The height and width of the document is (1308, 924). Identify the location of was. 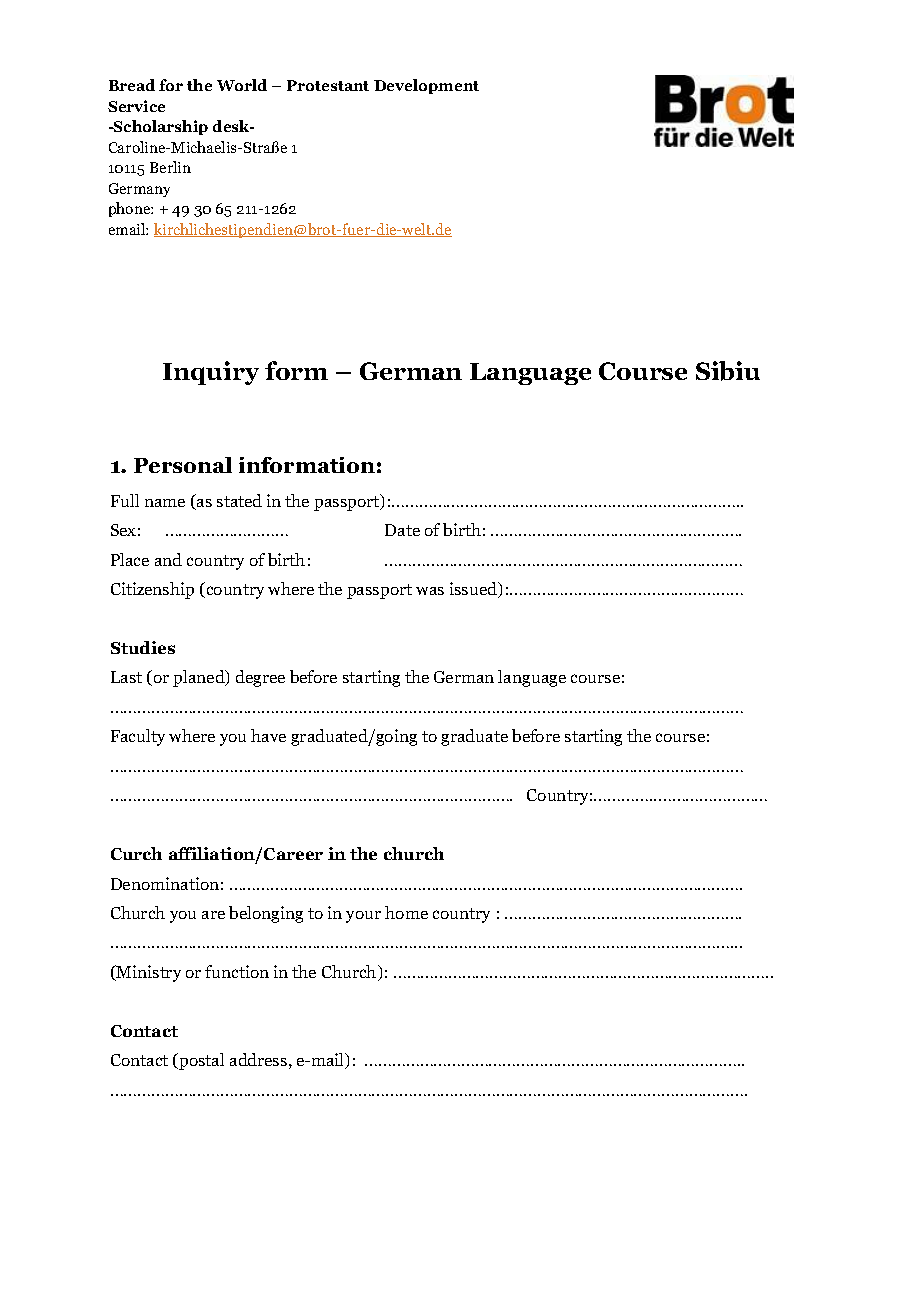
(430, 591).
